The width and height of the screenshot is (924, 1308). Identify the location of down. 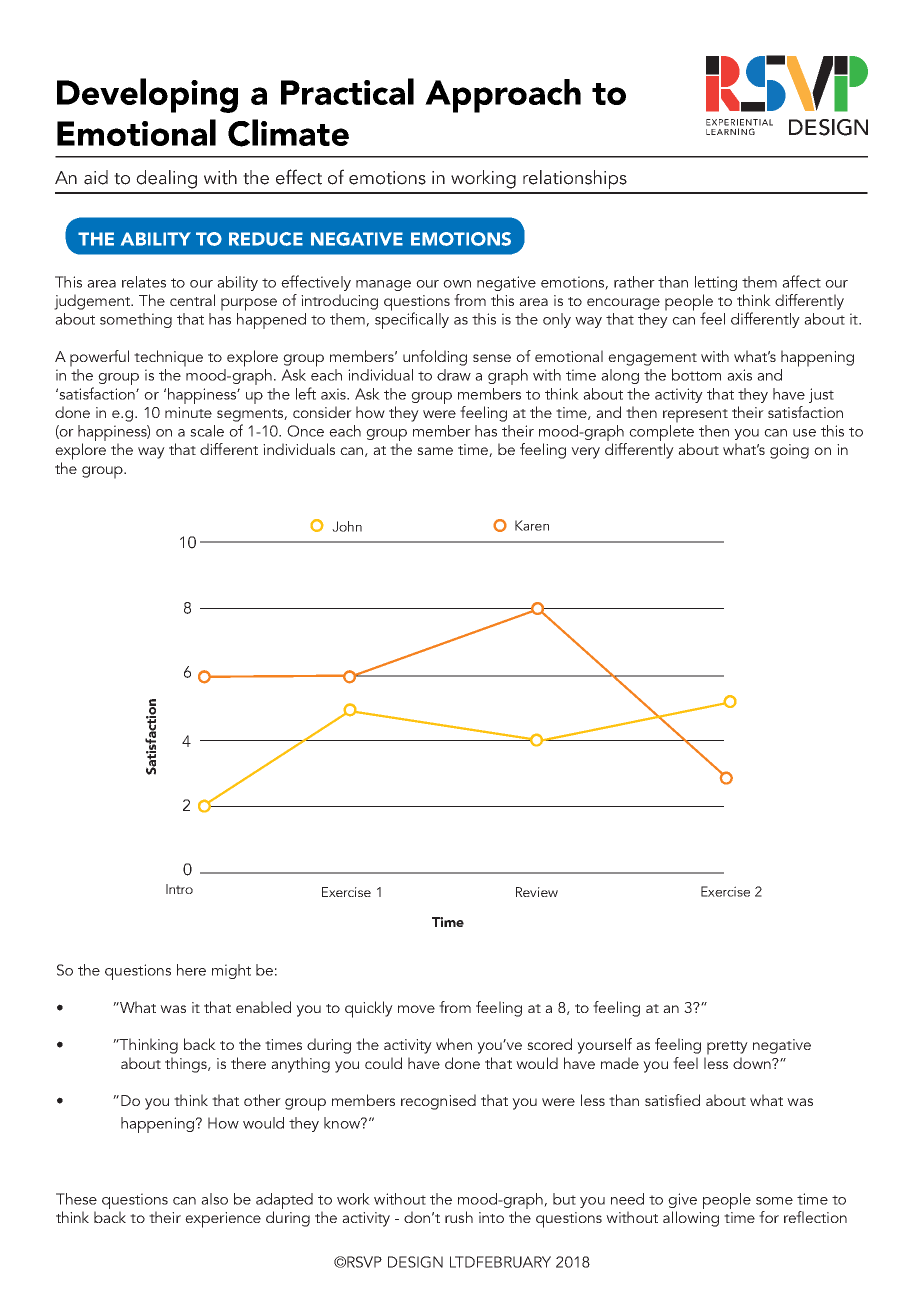
(753, 1063).
